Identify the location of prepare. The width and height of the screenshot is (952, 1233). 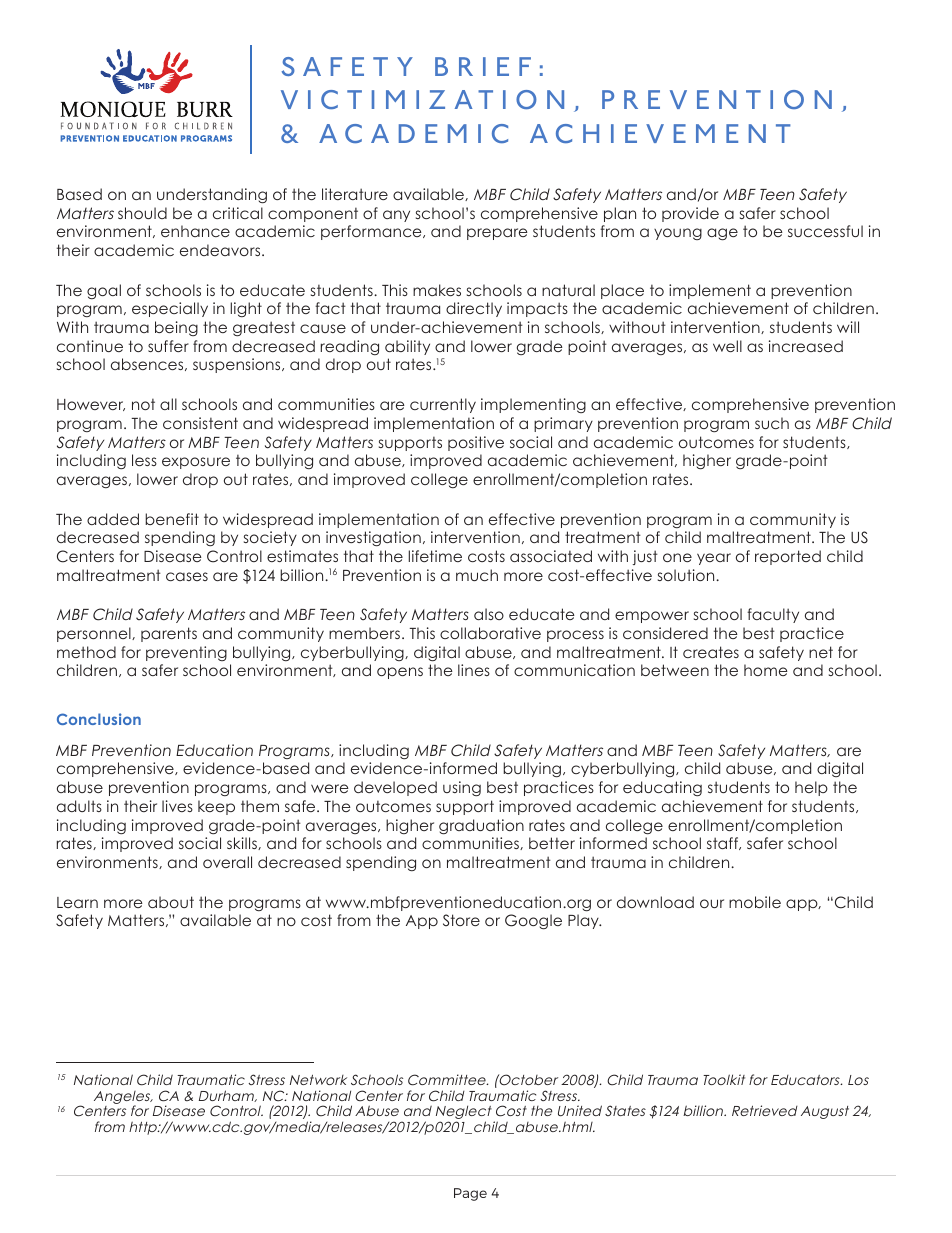
(497, 234).
